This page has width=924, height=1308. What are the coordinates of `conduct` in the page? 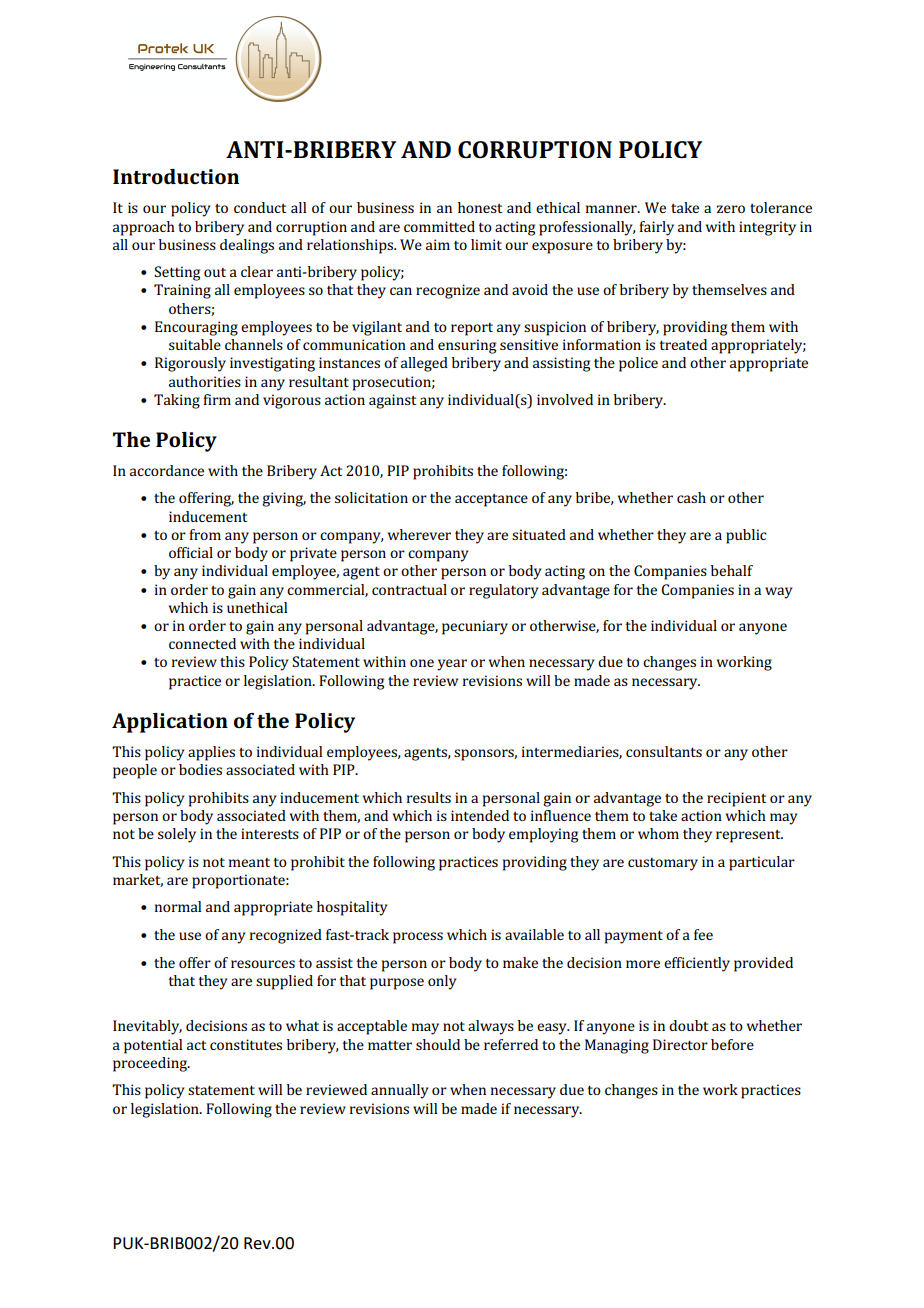 It's located at (260, 207).
